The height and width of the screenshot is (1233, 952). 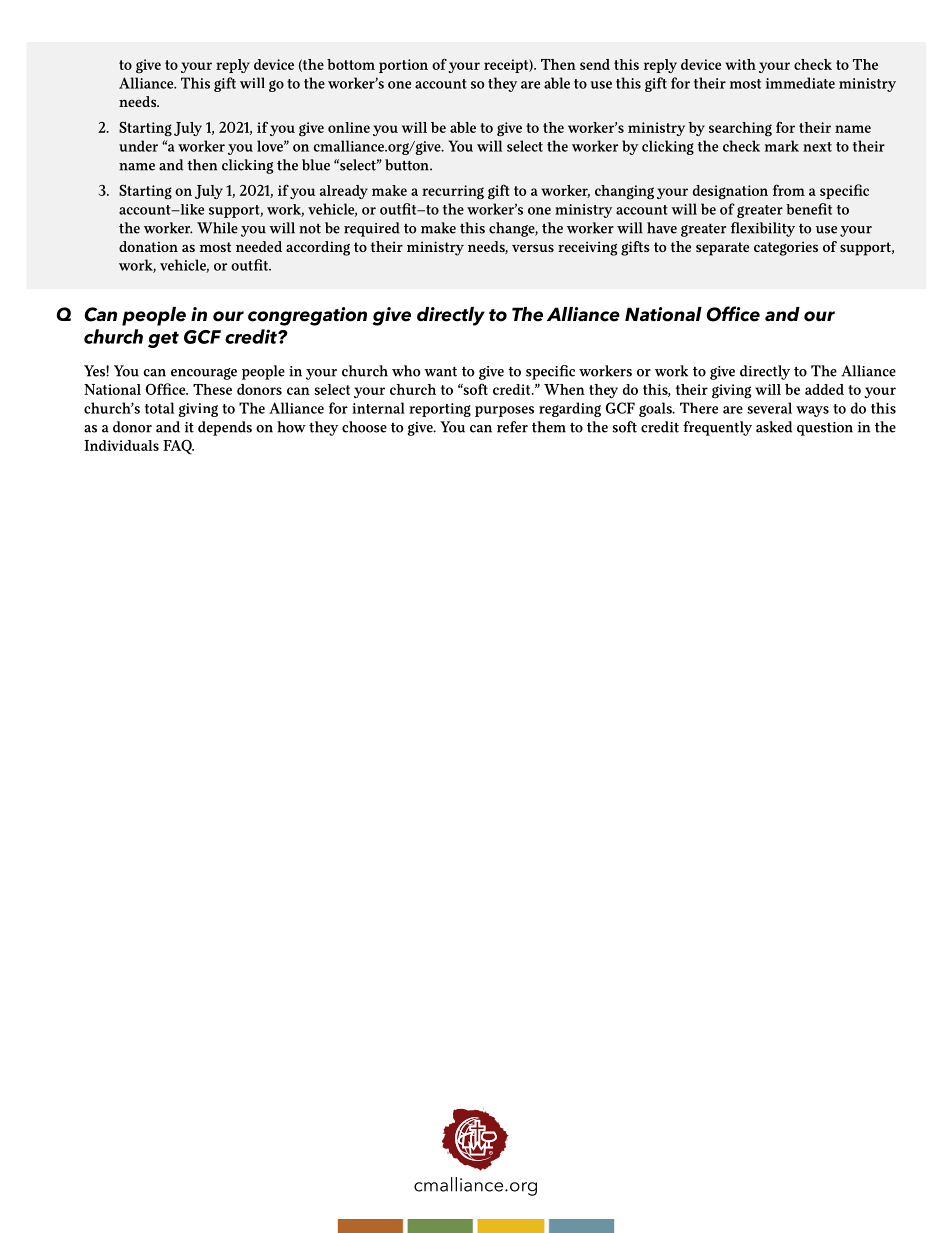 I want to click on versus, so click(x=533, y=248).
